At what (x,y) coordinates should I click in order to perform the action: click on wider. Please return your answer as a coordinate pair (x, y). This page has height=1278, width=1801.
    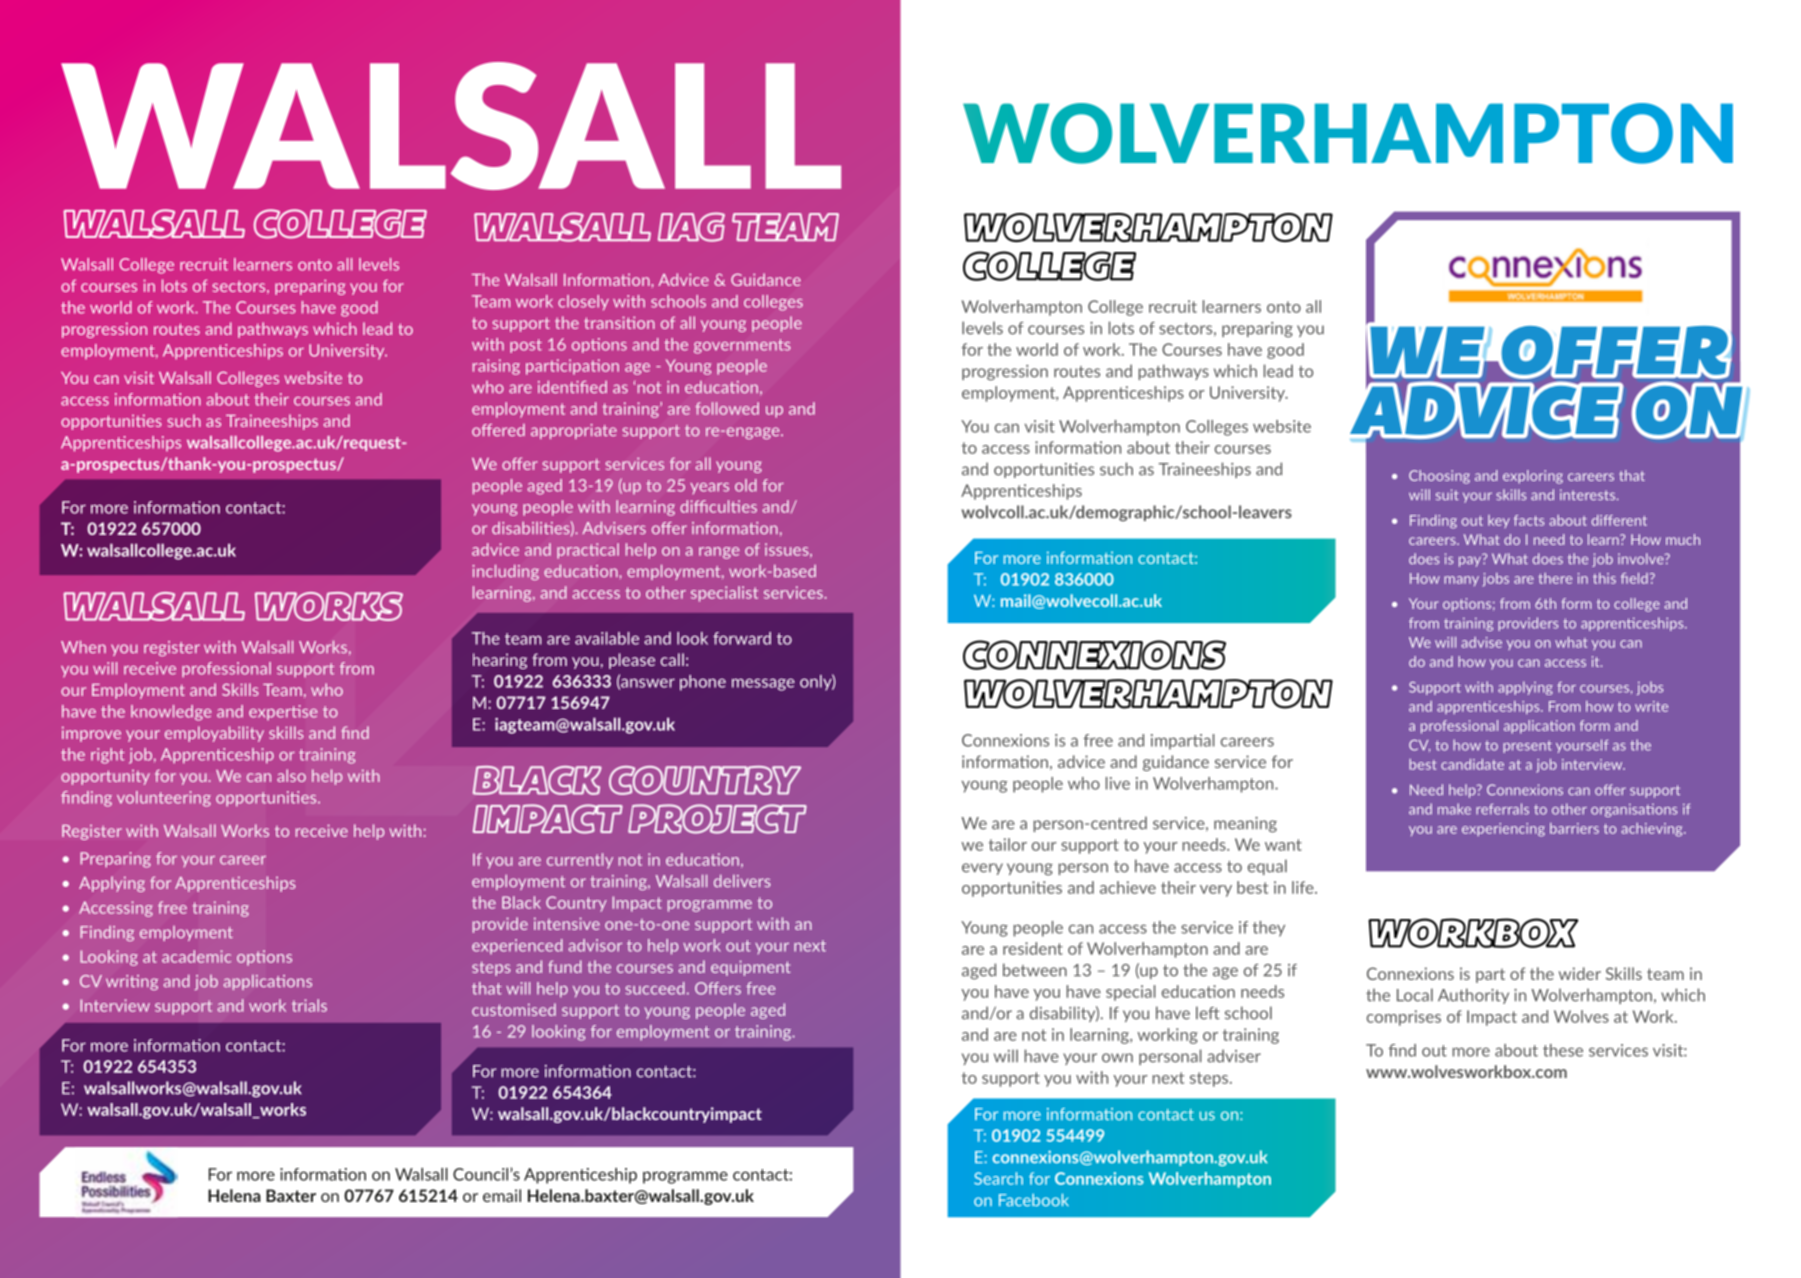
    Looking at the image, I should click on (1580, 973).
